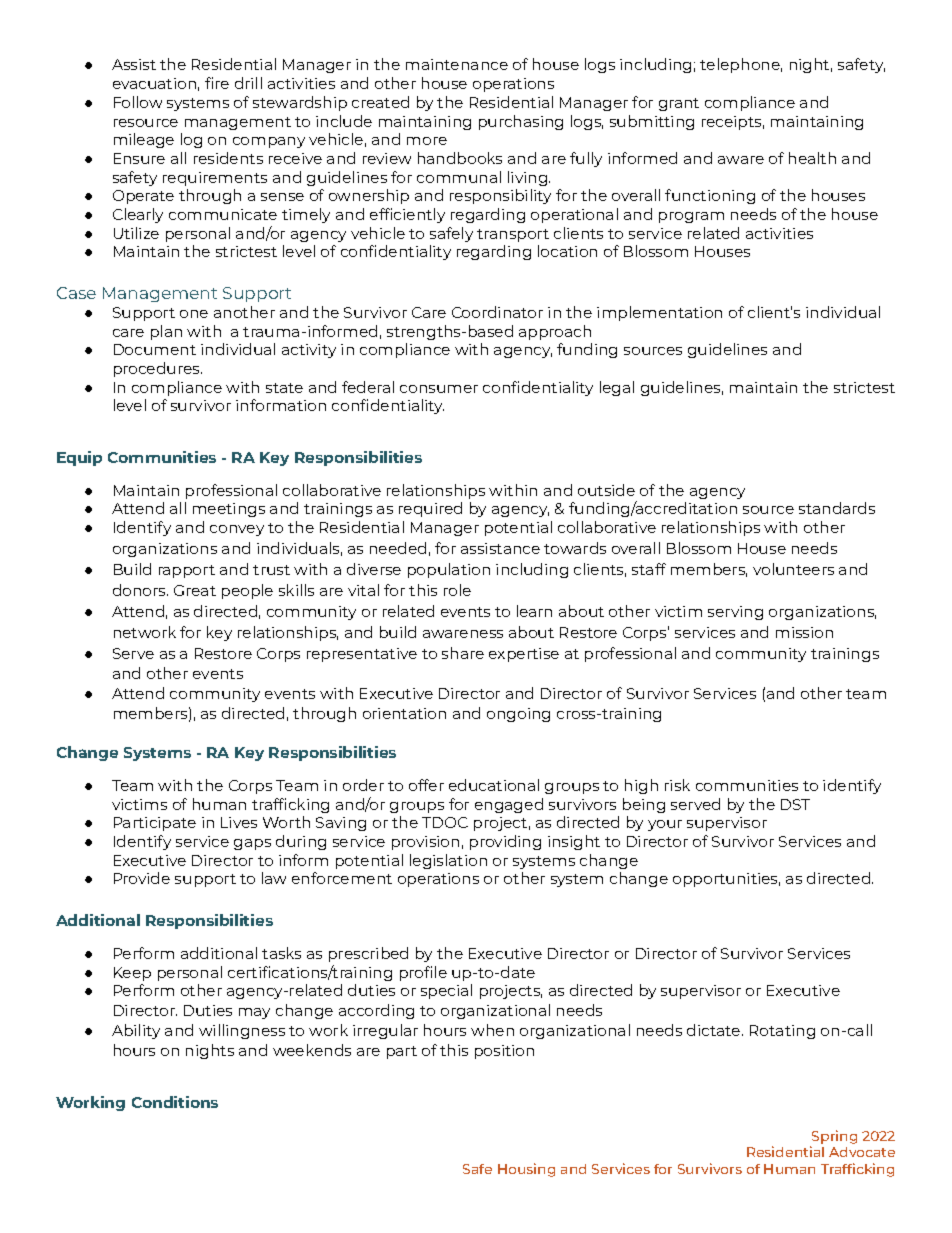  Describe the element at coordinates (679, 104) in the screenshot. I see `grant` at that location.
